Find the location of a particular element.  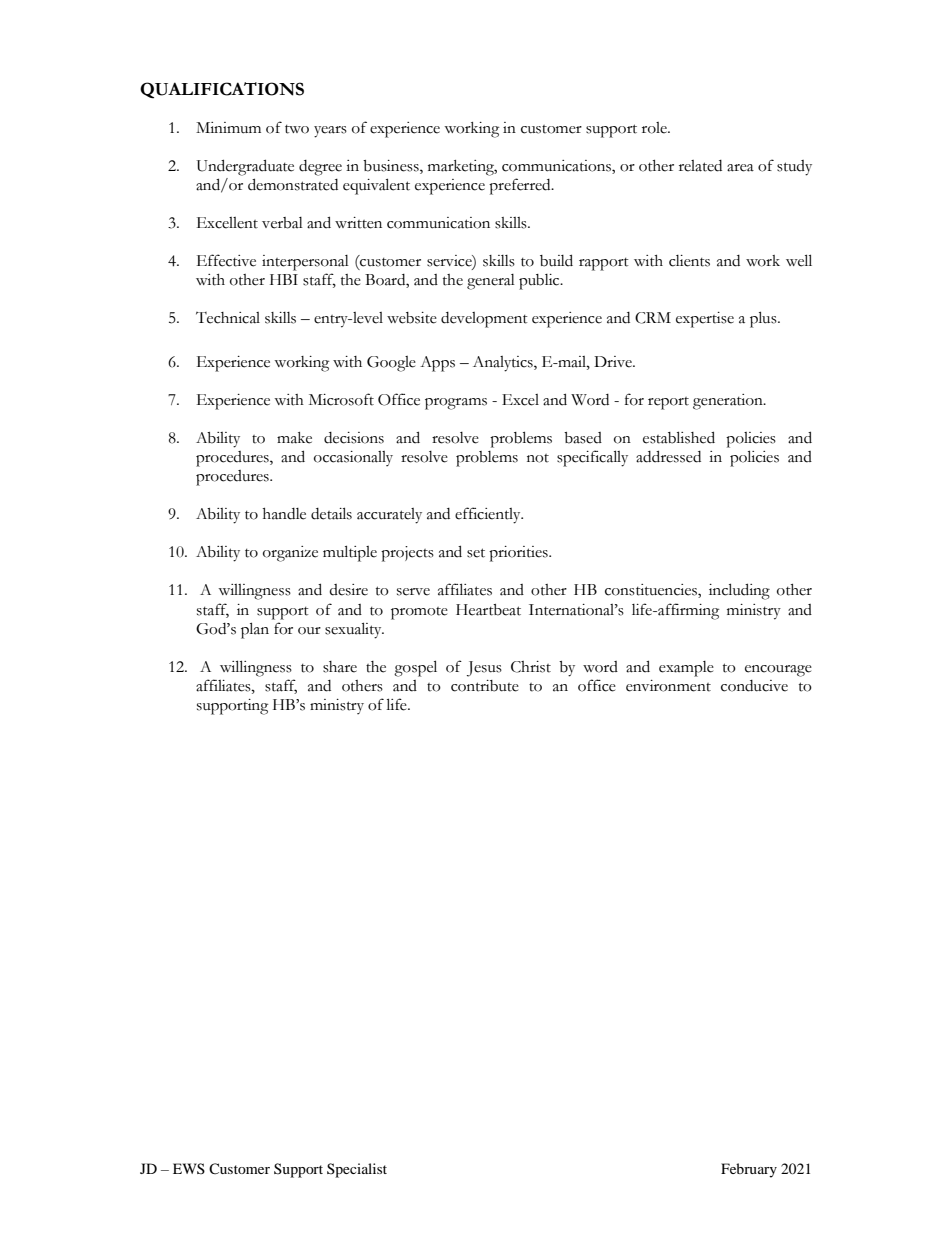

Heartbeat is located at coordinates (488, 610).
